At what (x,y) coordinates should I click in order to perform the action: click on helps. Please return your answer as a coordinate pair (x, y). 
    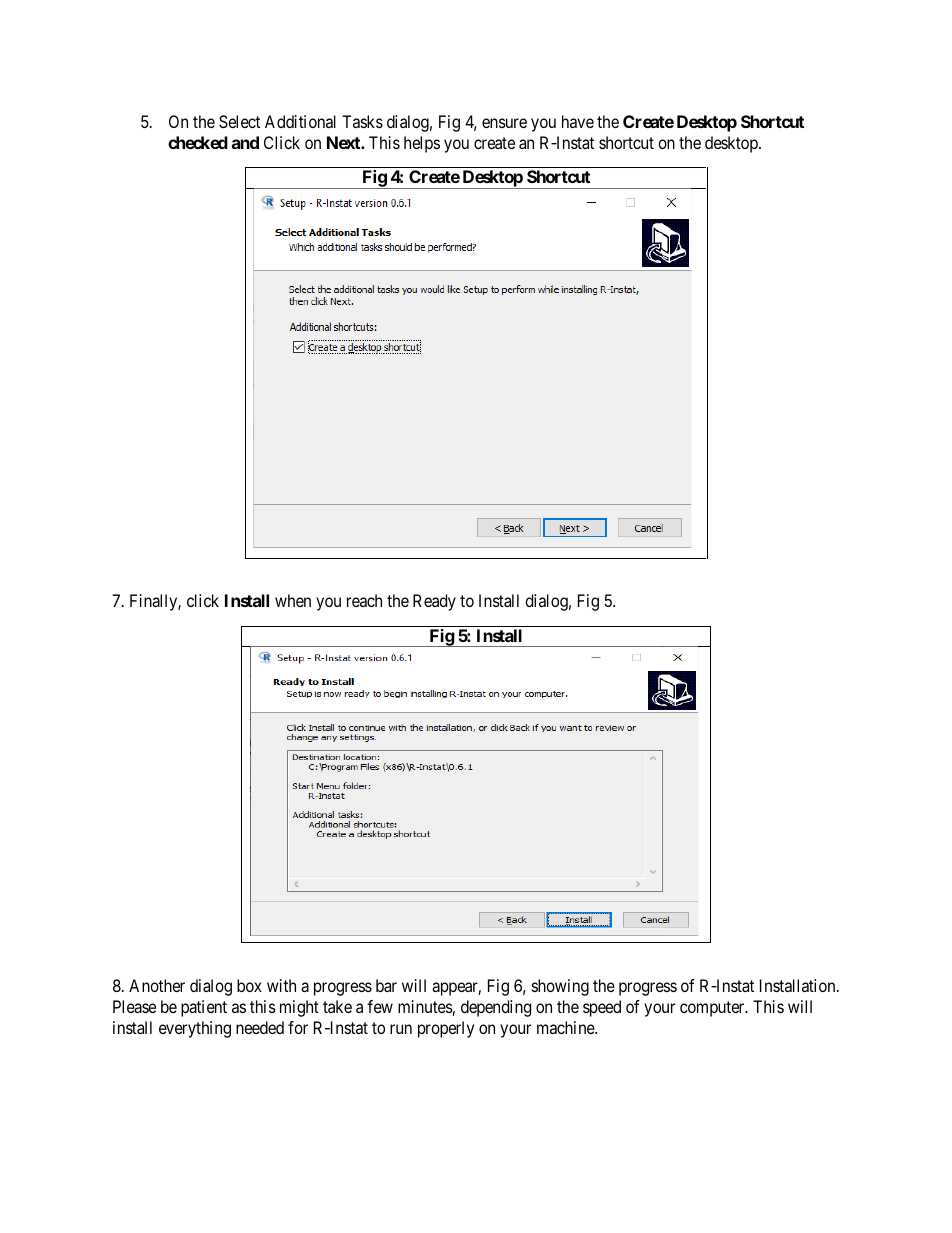
    Looking at the image, I should click on (422, 144).
